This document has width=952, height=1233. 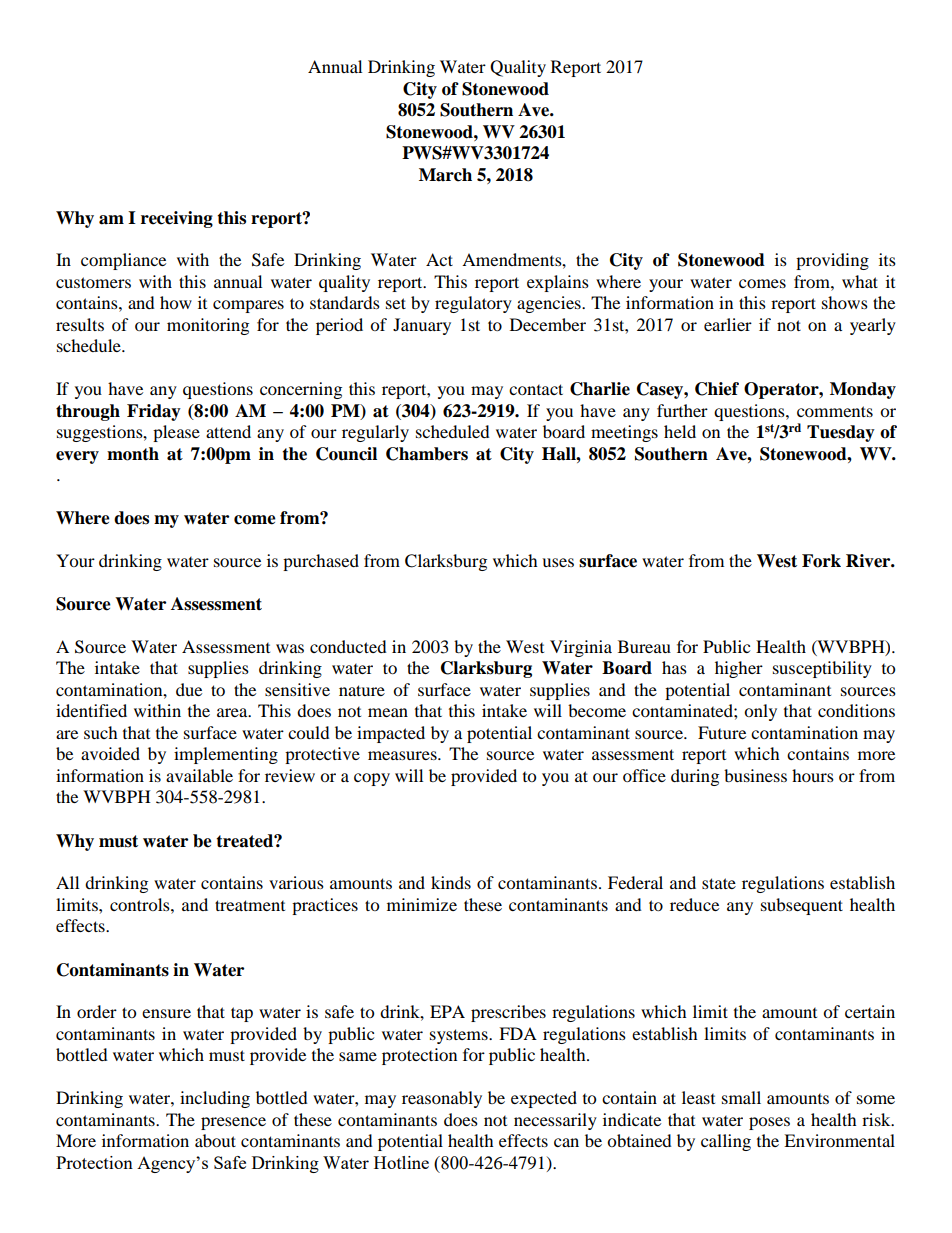 I want to click on Virginia, so click(x=581, y=648).
